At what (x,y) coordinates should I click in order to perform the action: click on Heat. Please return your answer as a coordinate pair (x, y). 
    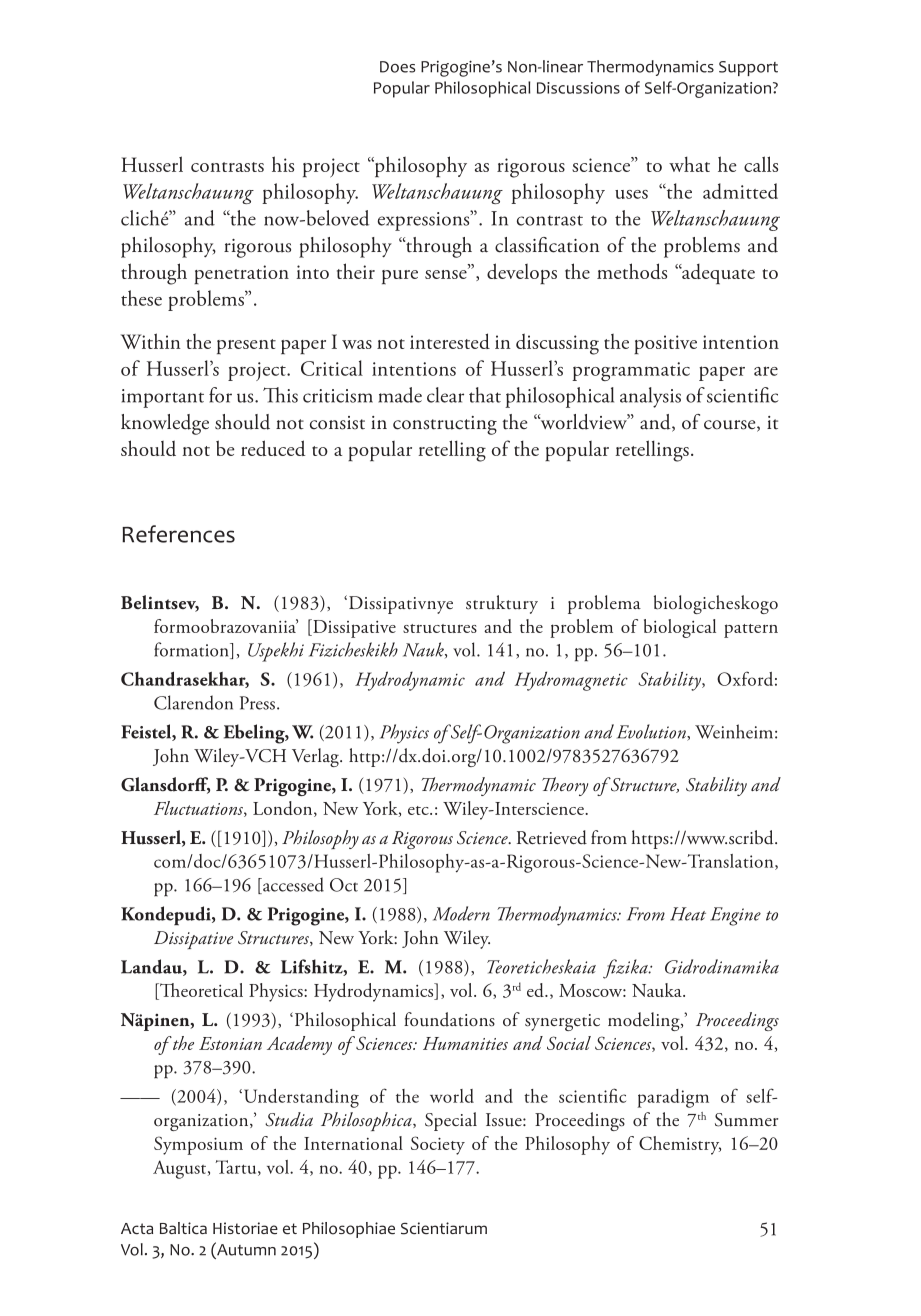
    Looking at the image, I should click on (688, 914).
